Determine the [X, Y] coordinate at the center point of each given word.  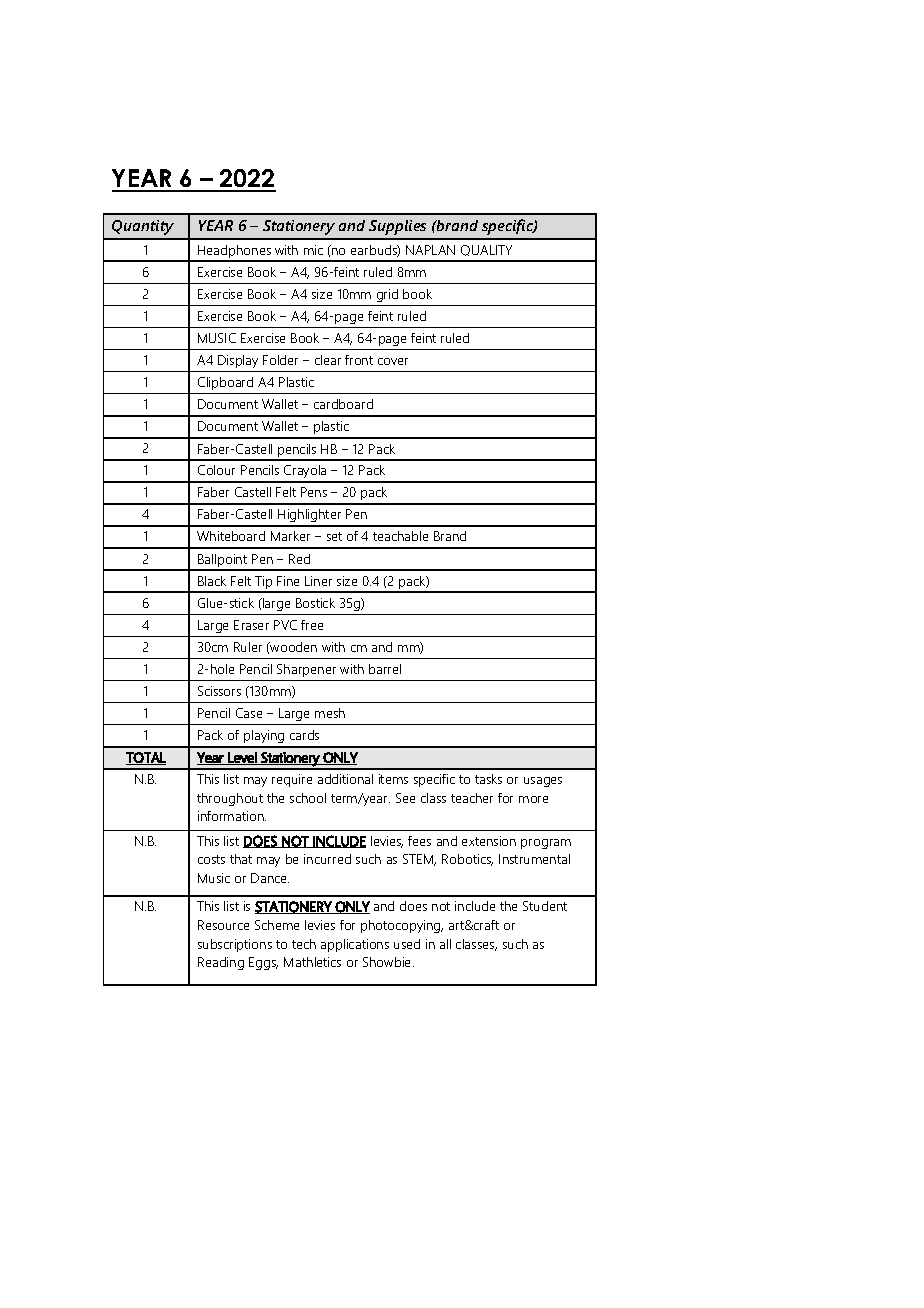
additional [345, 779]
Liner [318, 581]
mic [313, 250]
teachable [400, 536]
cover [393, 361]
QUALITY [486, 250]
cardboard [343, 404]
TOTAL [146, 758]
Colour [216, 470]
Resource [223, 925]
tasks [488, 779]
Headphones [234, 253]
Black [212, 581]
